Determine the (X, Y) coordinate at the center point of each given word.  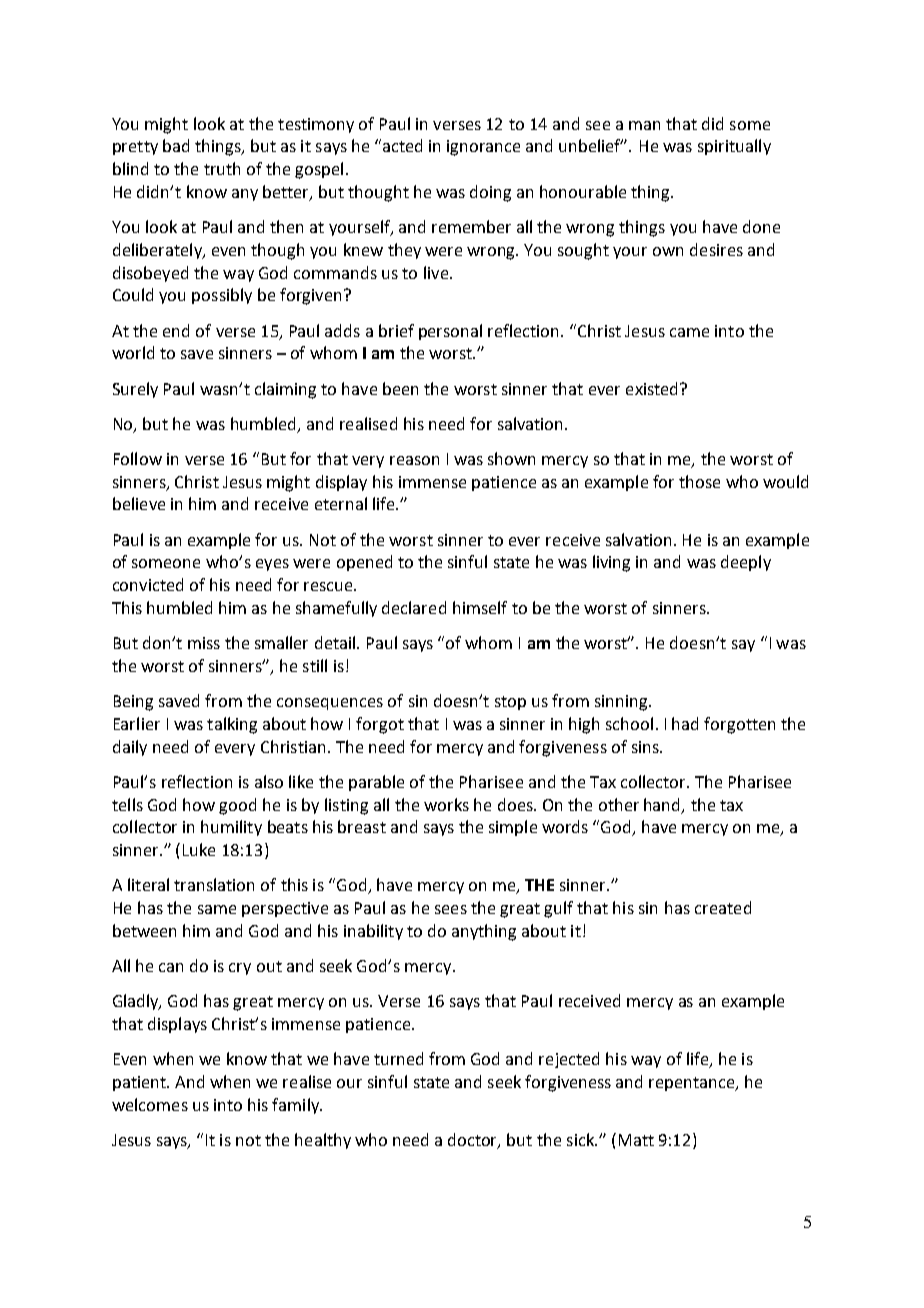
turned (398, 1058)
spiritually (734, 147)
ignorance (483, 148)
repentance (693, 1084)
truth (222, 168)
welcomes (150, 1104)
